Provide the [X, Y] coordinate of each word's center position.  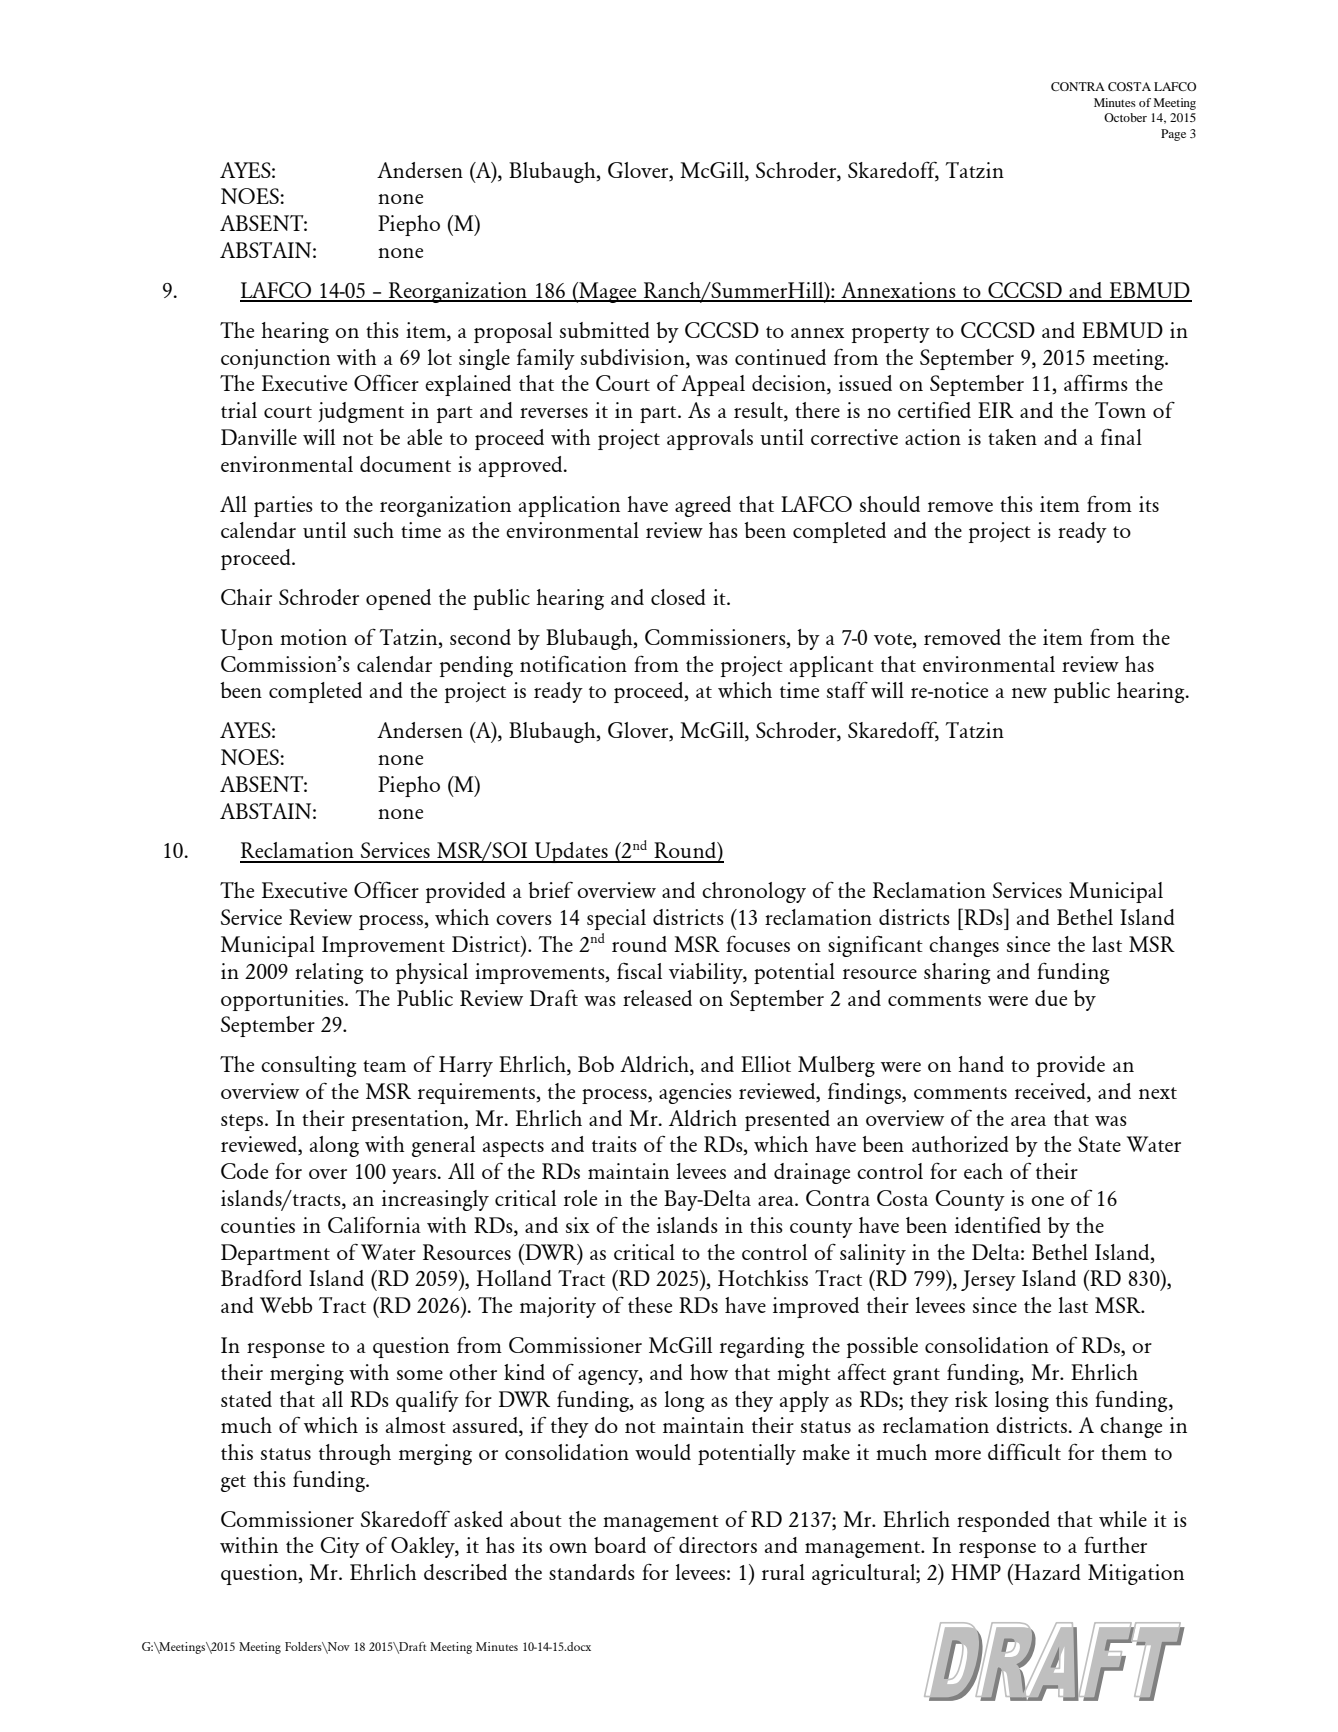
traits [614, 1144]
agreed [703, 506]
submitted [605, 330]
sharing [957, 973]
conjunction [275, 359]
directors [718, 1545]
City [340, 1547]
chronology [754, 892]
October [1125, 117]
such [374, 530]
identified [998, 1224]
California [374, 1225]
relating [329, 973]
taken [1012, 437]
